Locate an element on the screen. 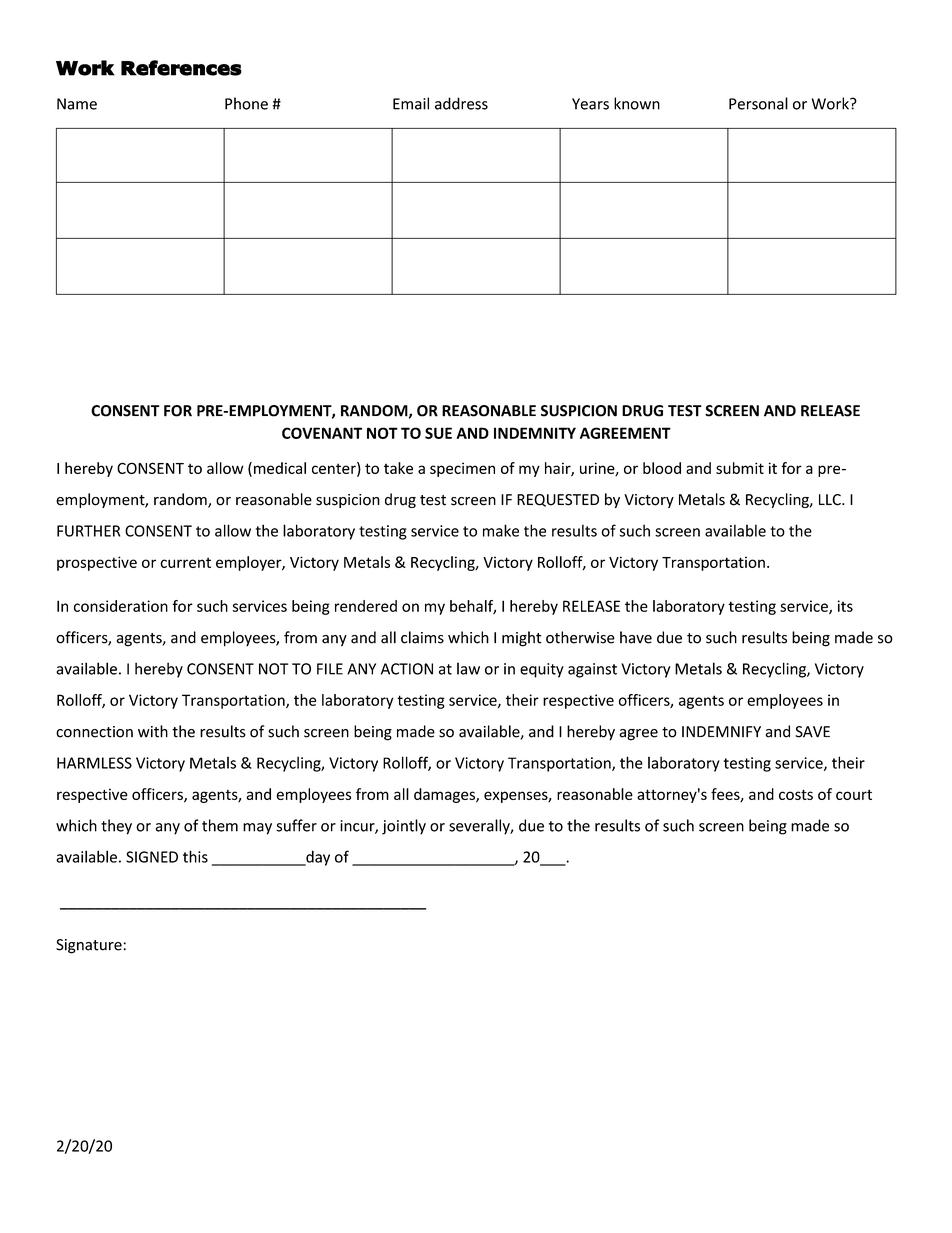 The width and height of the screenshot is (952, 1233). SUE is located at coordinates (438, 433).
